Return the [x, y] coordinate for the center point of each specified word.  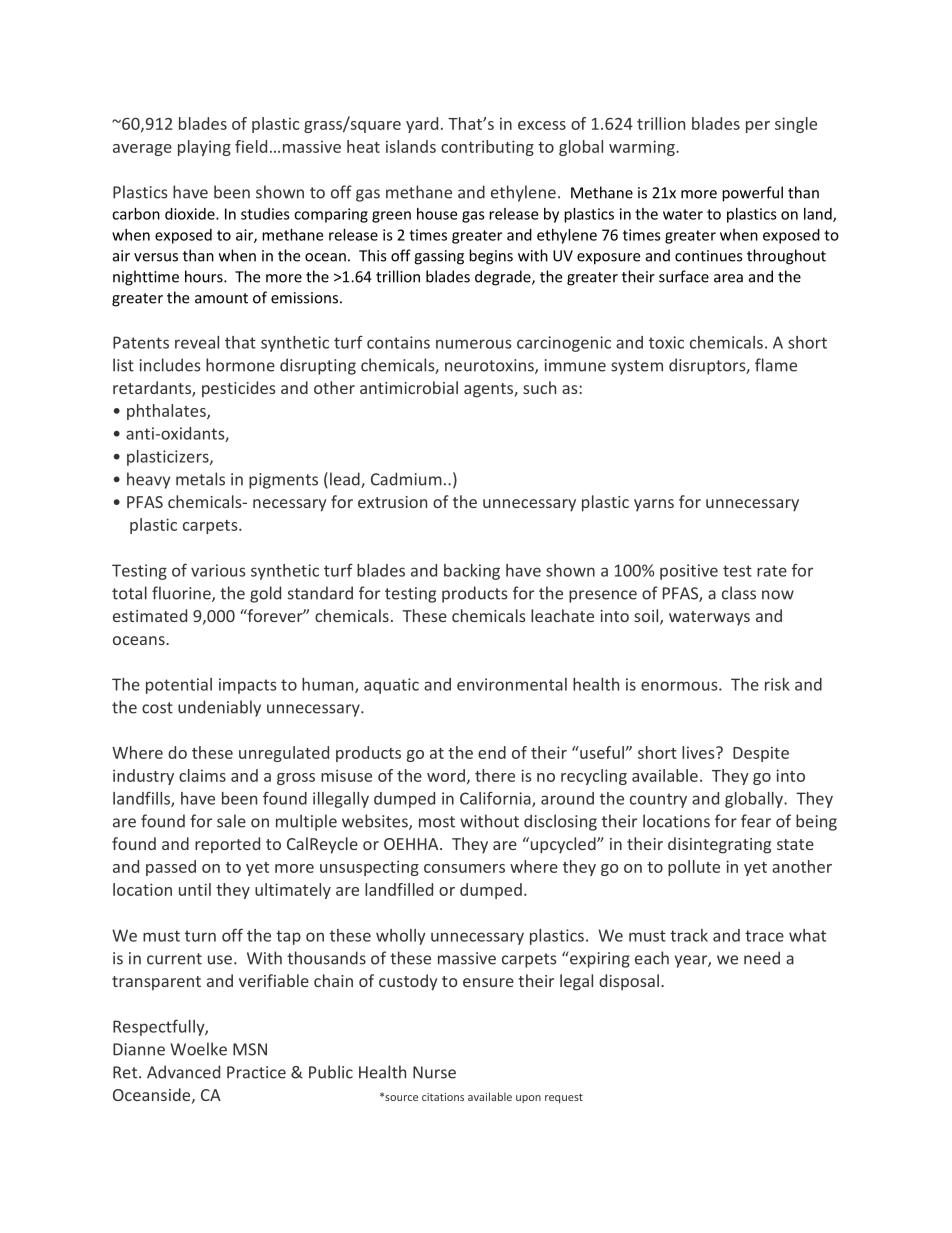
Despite [761, 754]
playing [204, 148]
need [762, 958]
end [492, 752]
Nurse [434, 1072]
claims [202, 775]
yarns [654, 505]
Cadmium [406, 479]
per [758, 127]
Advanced [183, 1072]
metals [200, 479]
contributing [487, 148]
